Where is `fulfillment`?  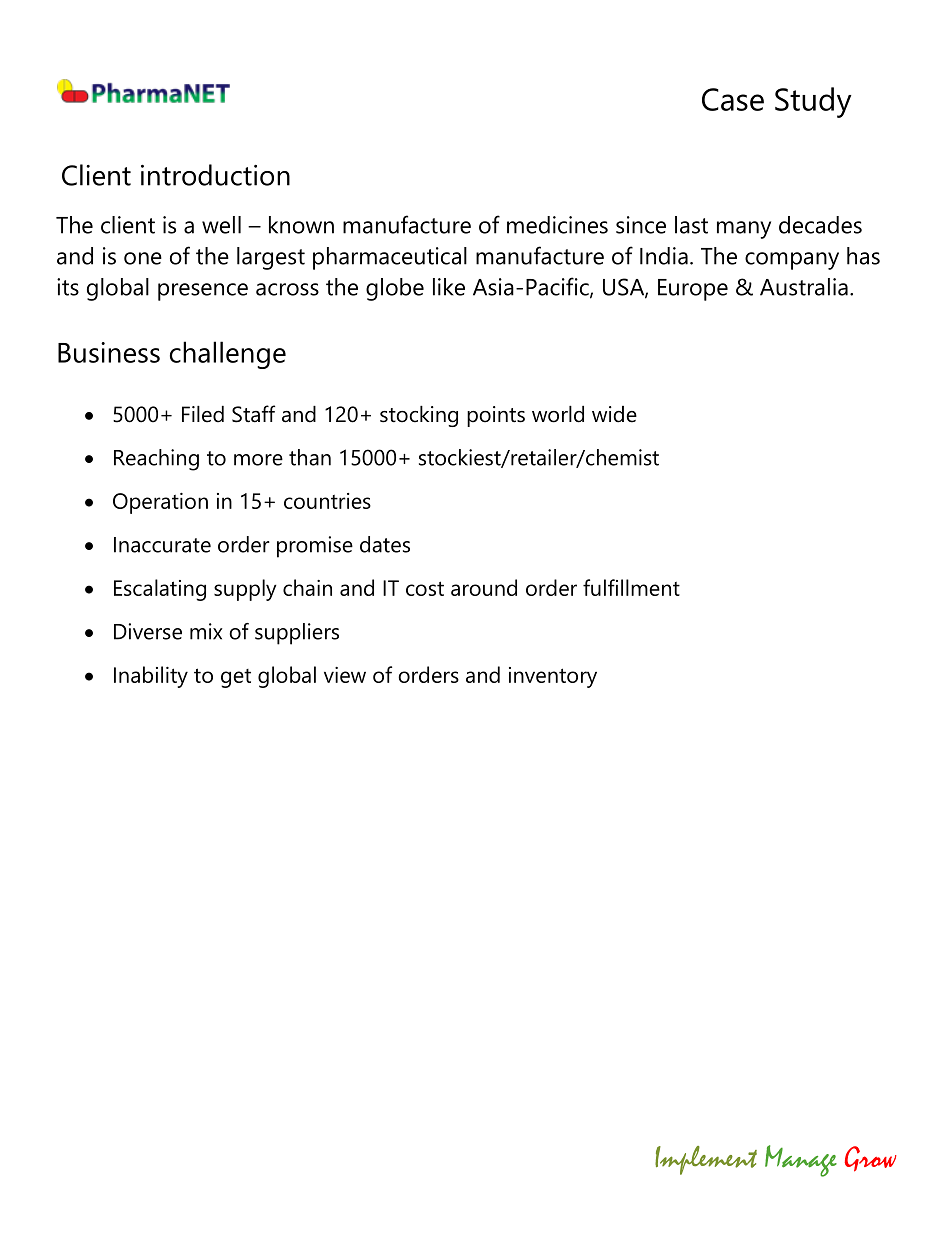
fulfillment is located at coordinates (631, 587).
